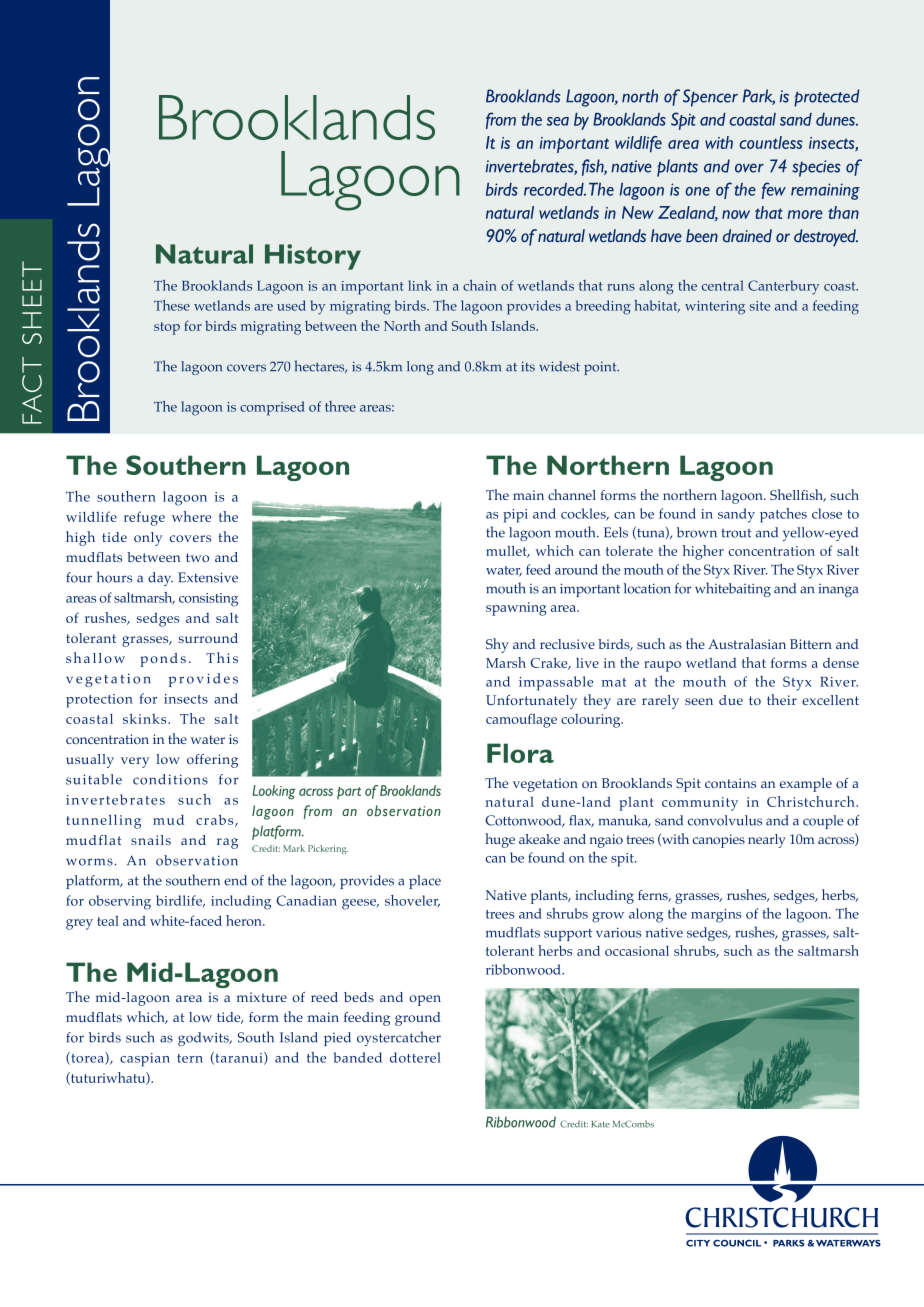 The image size is (924, 1307). I want to click on channel, so click(572, 494).
